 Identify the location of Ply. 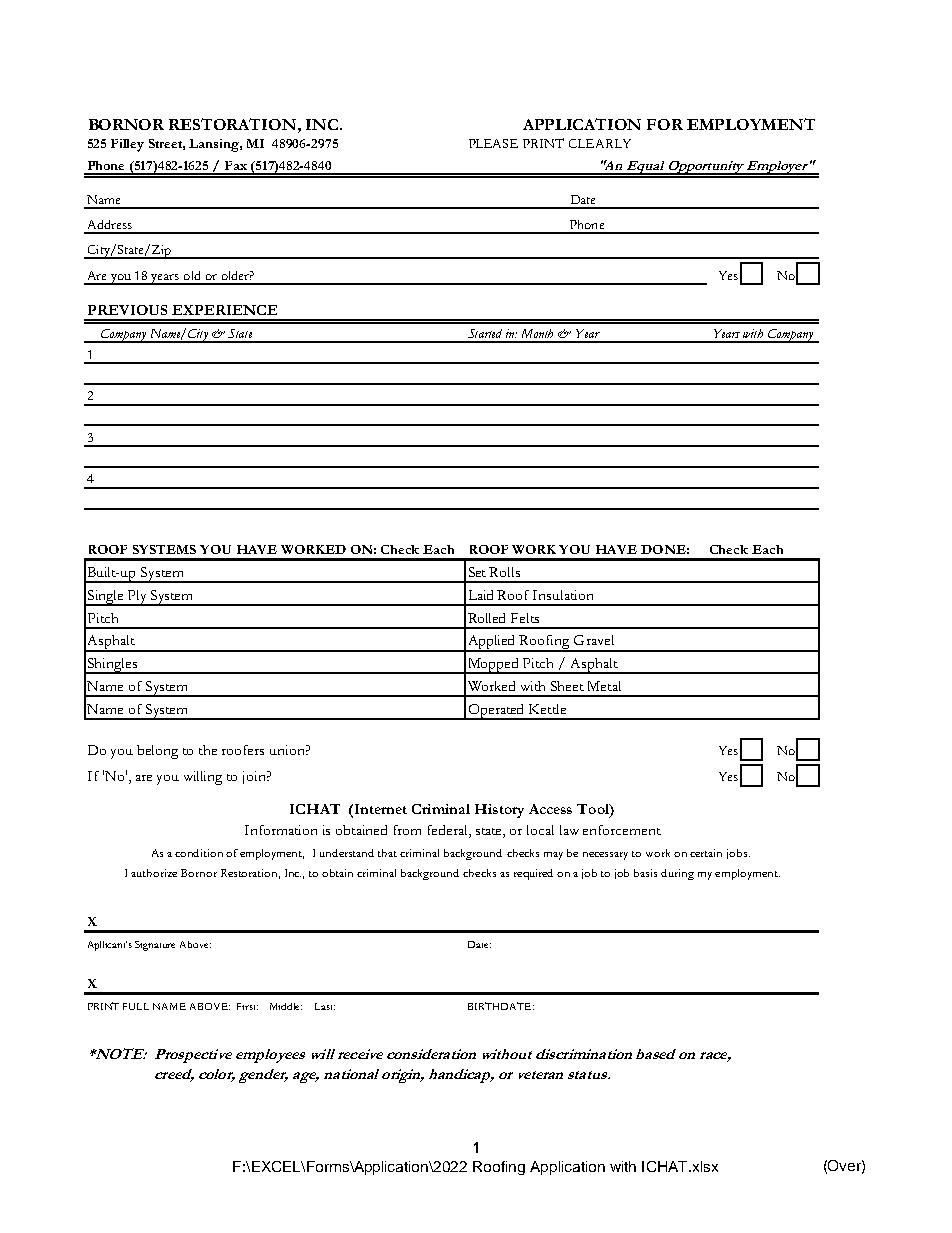
(137, 598).
